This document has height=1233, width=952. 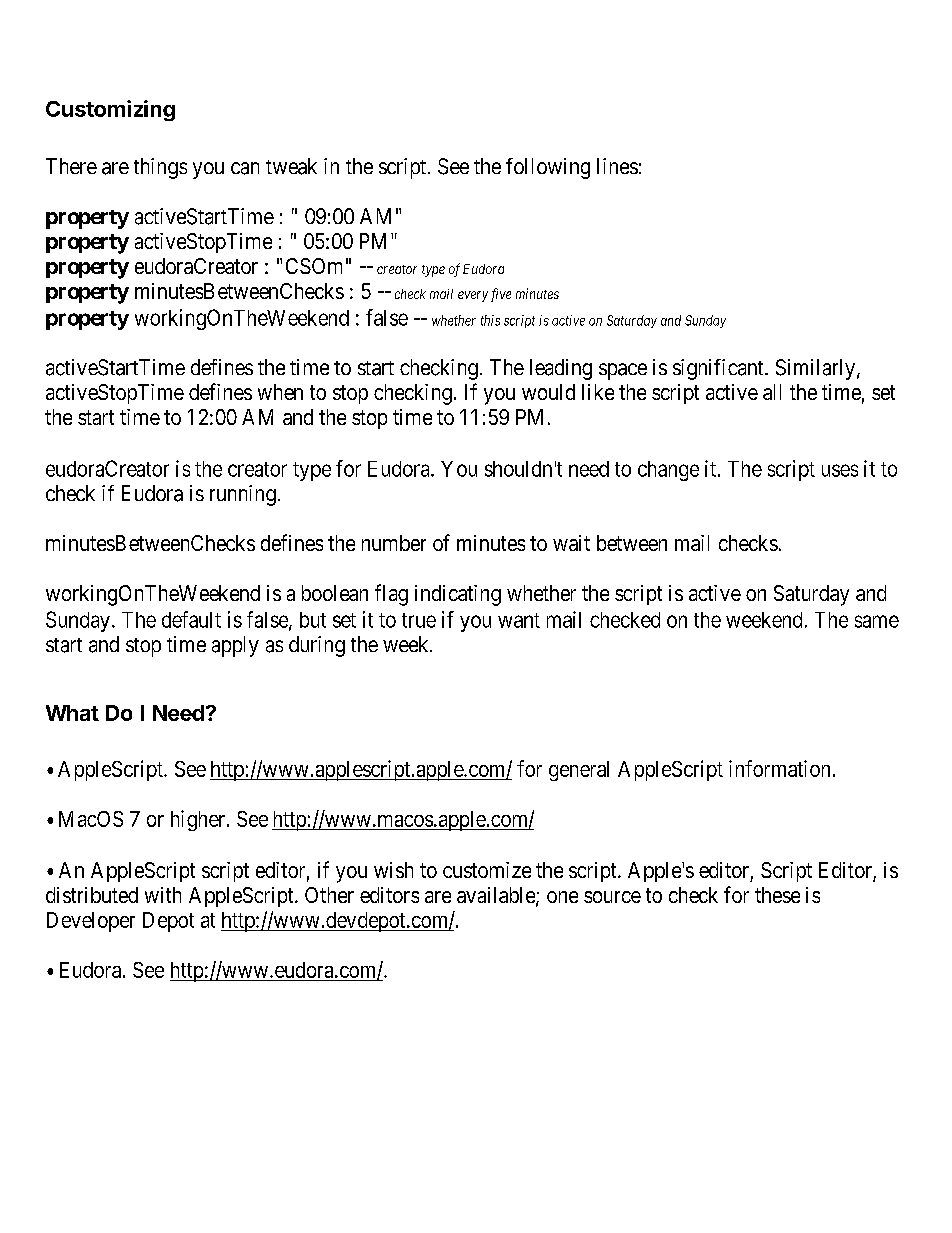 I want to click on things, so click(x=160, y=168).
